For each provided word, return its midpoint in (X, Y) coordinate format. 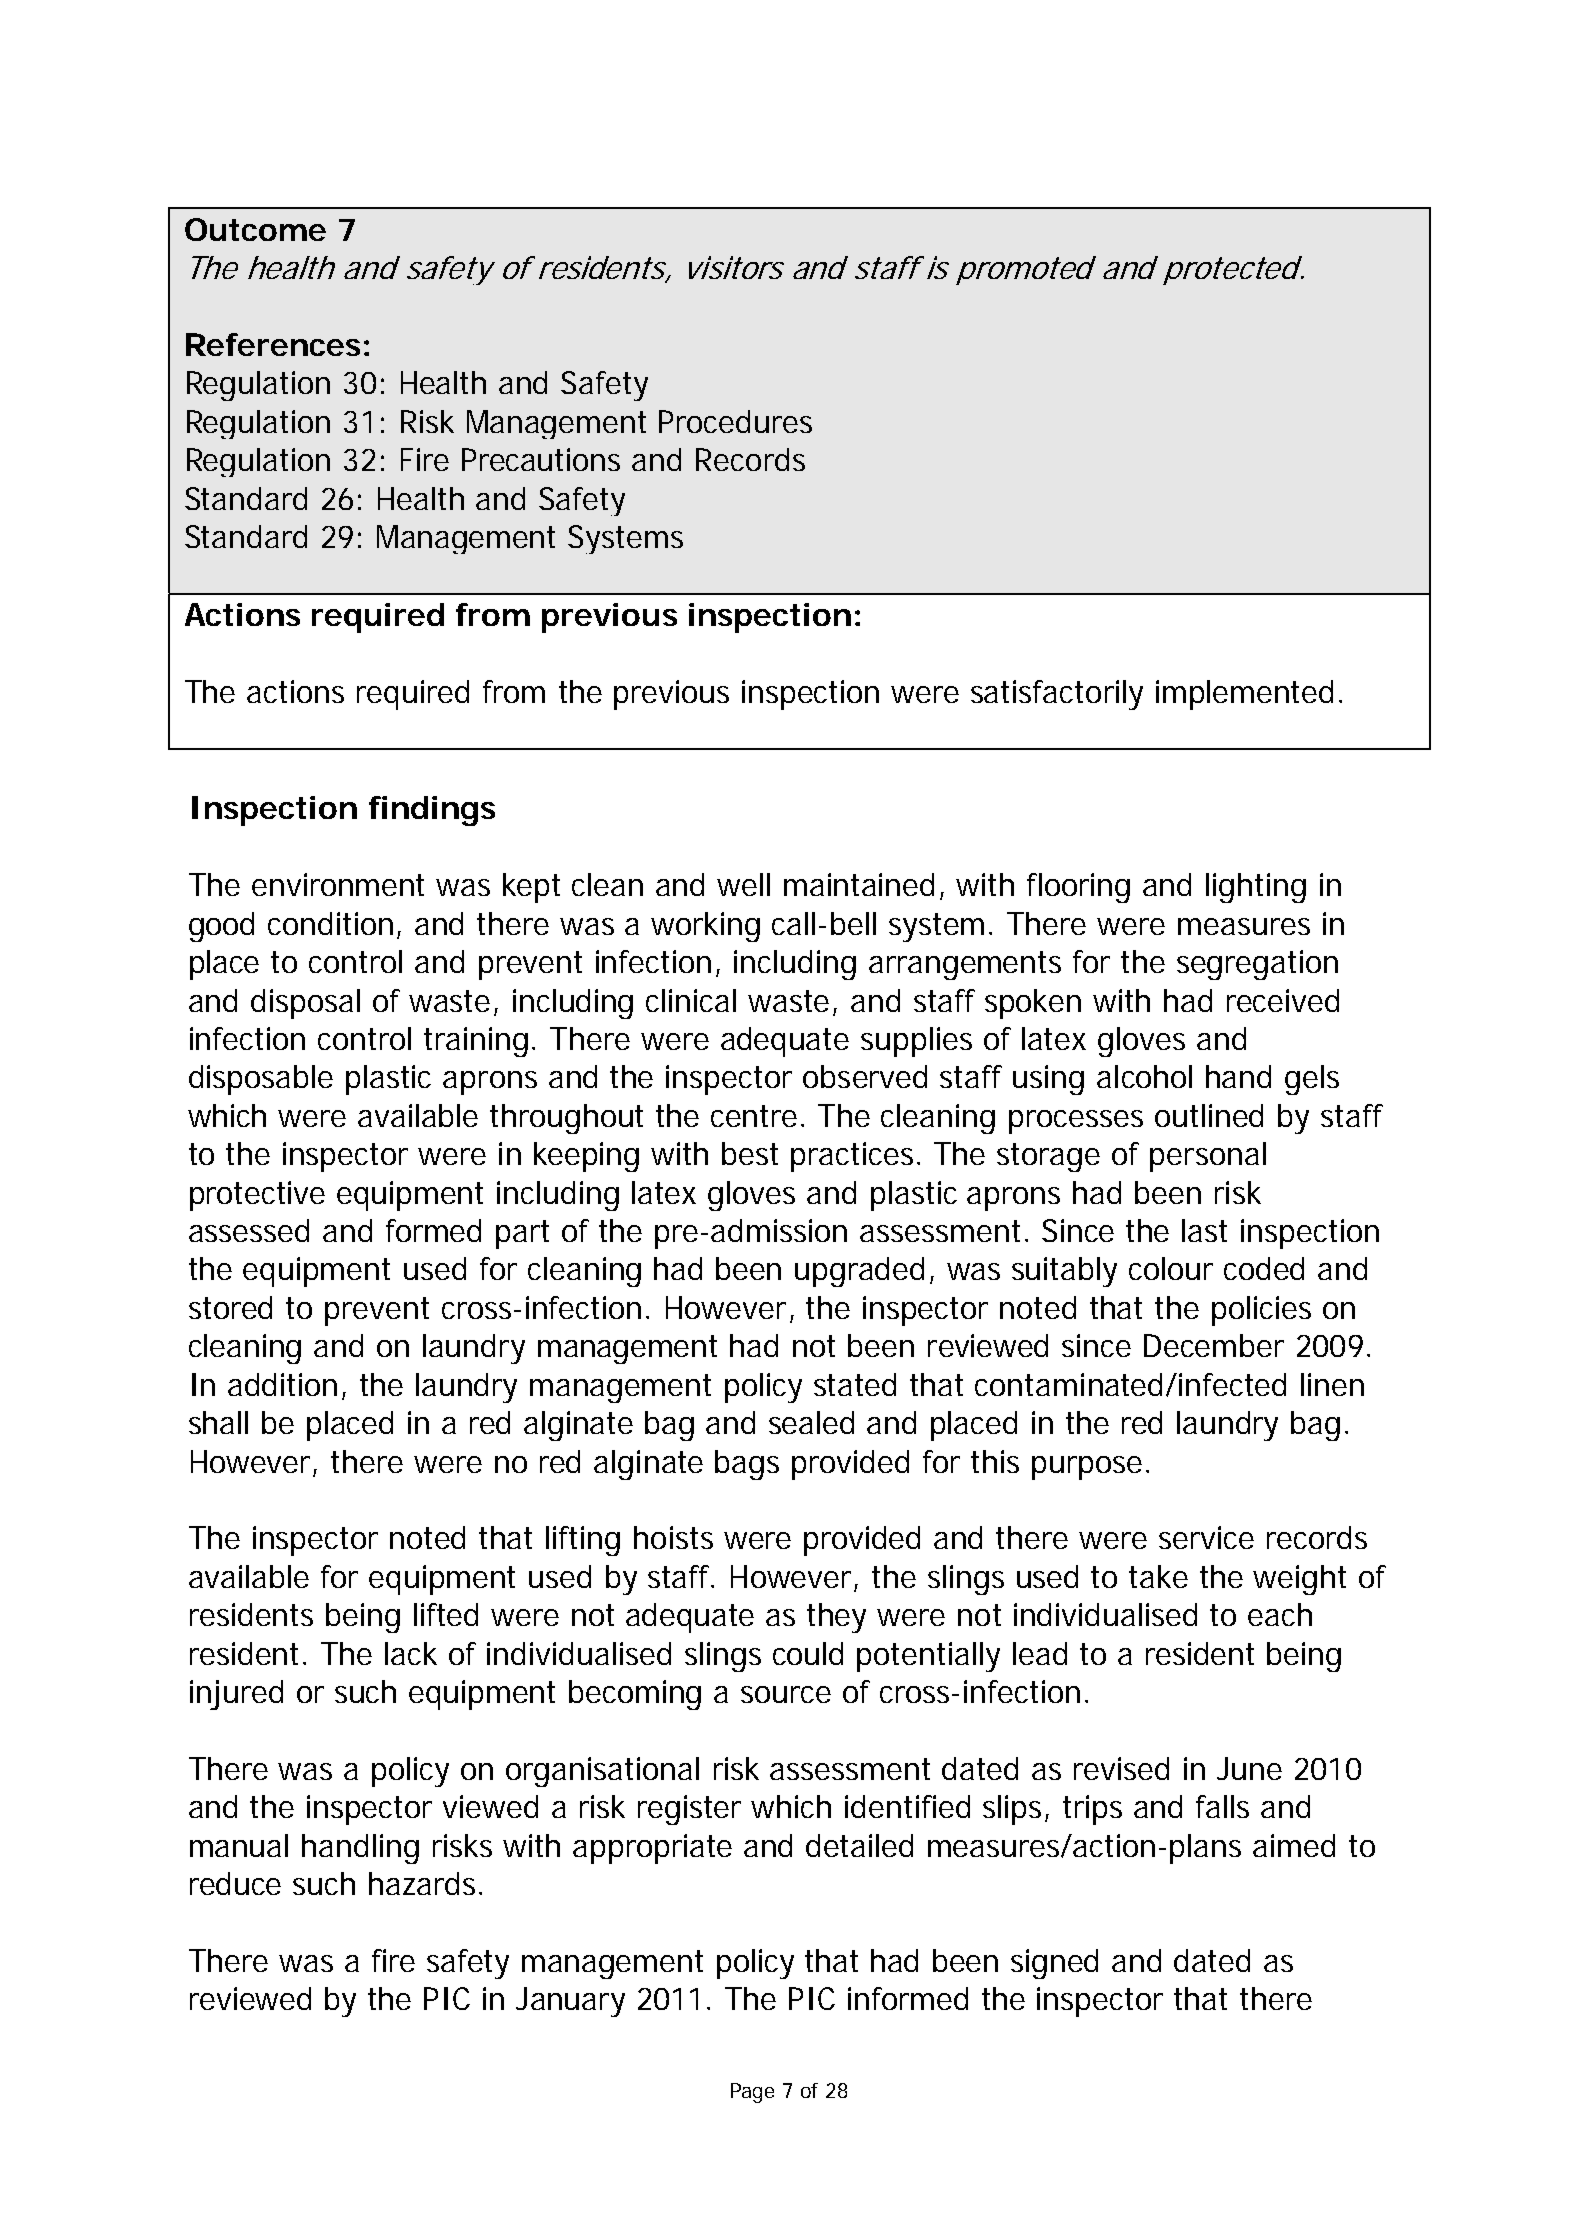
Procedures (735, 421)
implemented (1244, 695)
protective (257, 1196)
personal (1208, 1157)
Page (752, 2093)
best (750, 1153)
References (273, 344)
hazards (424, 1883)
